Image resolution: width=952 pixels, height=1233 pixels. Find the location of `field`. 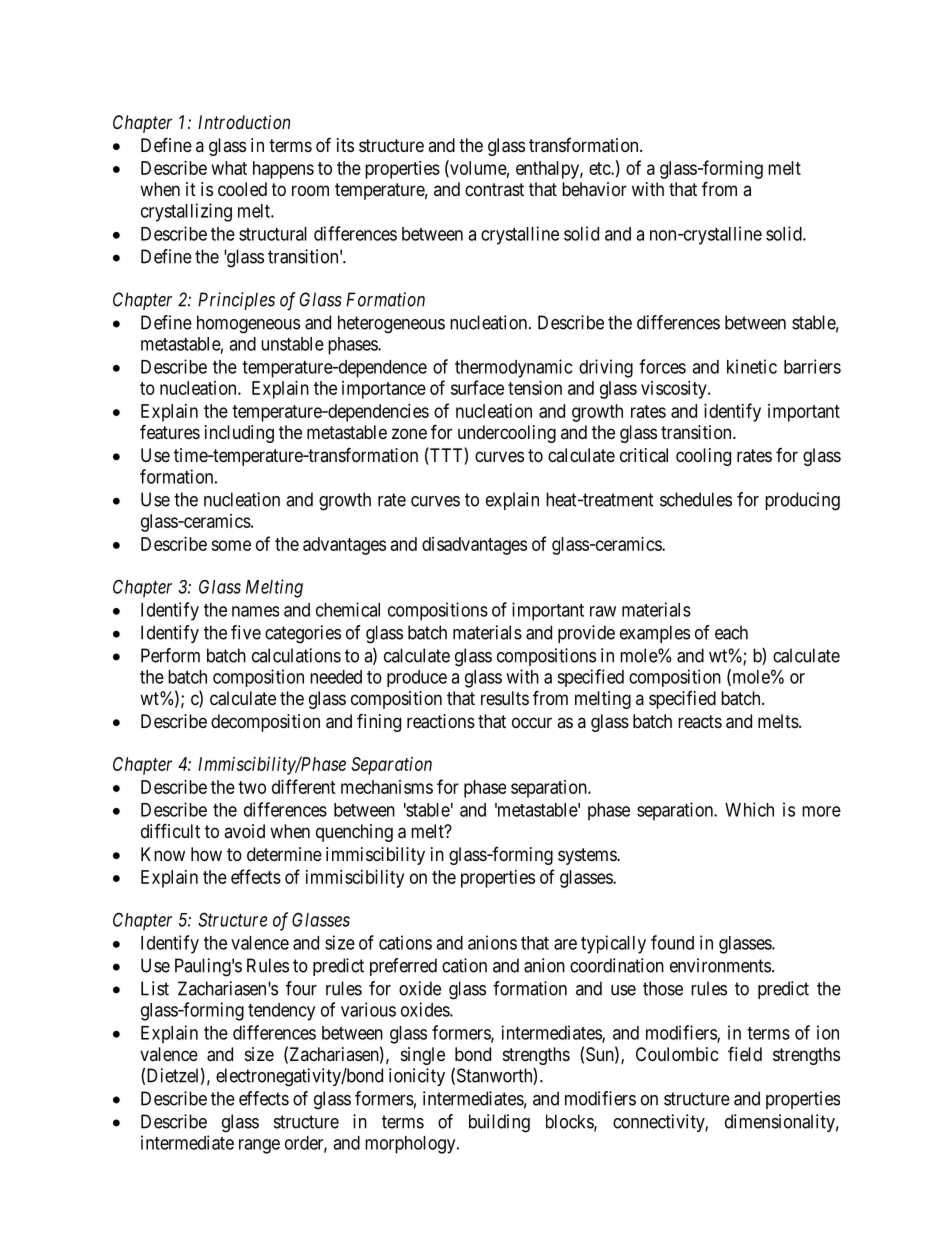

field is located at coordinates (745, 1053).
